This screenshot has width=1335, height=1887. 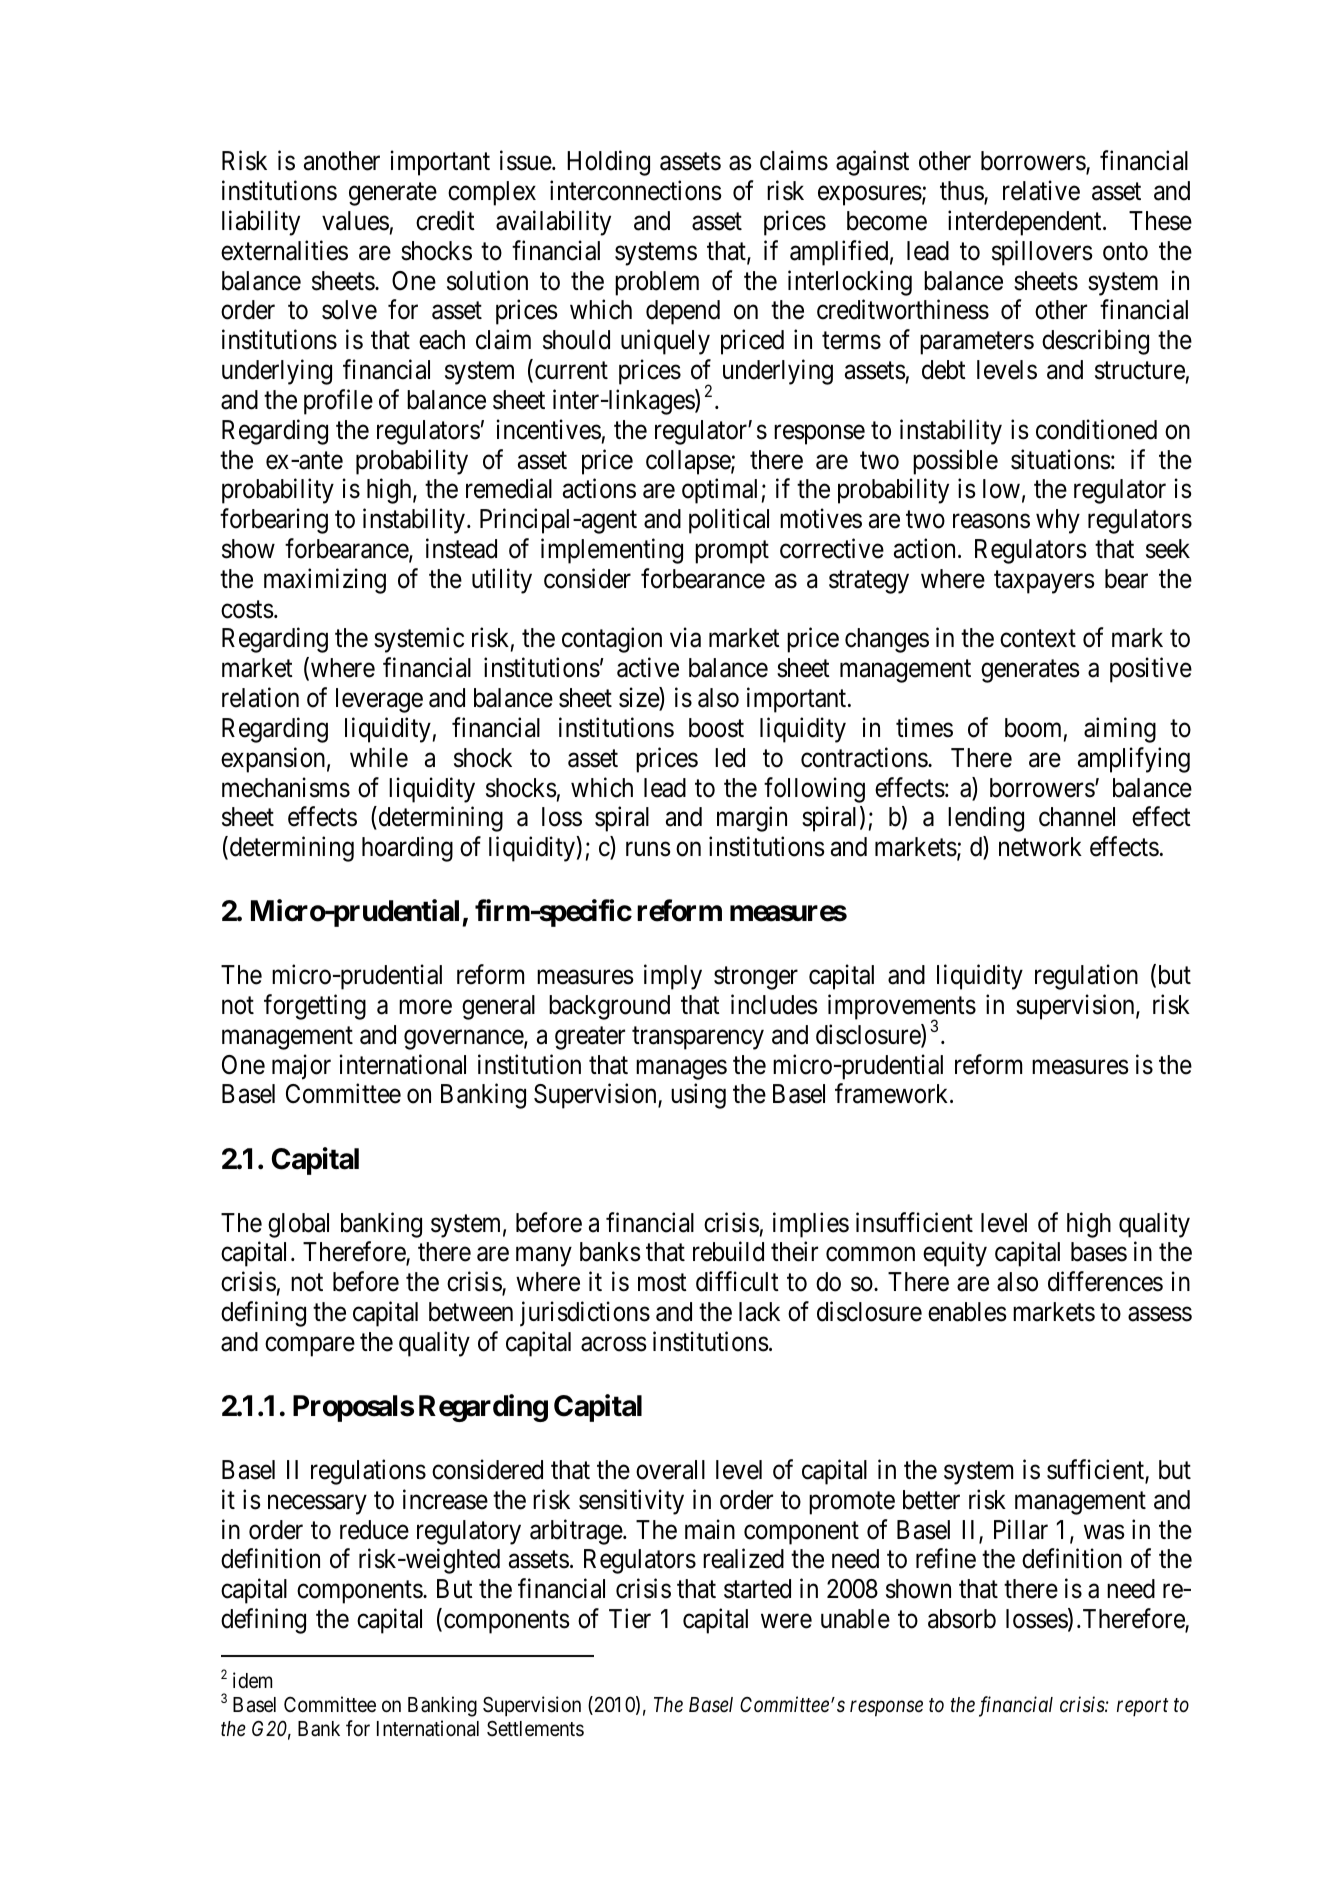 What do you see at coordinates (673, 977) in the screenshot?
I see `imply` at bounding box center [673, 977].
